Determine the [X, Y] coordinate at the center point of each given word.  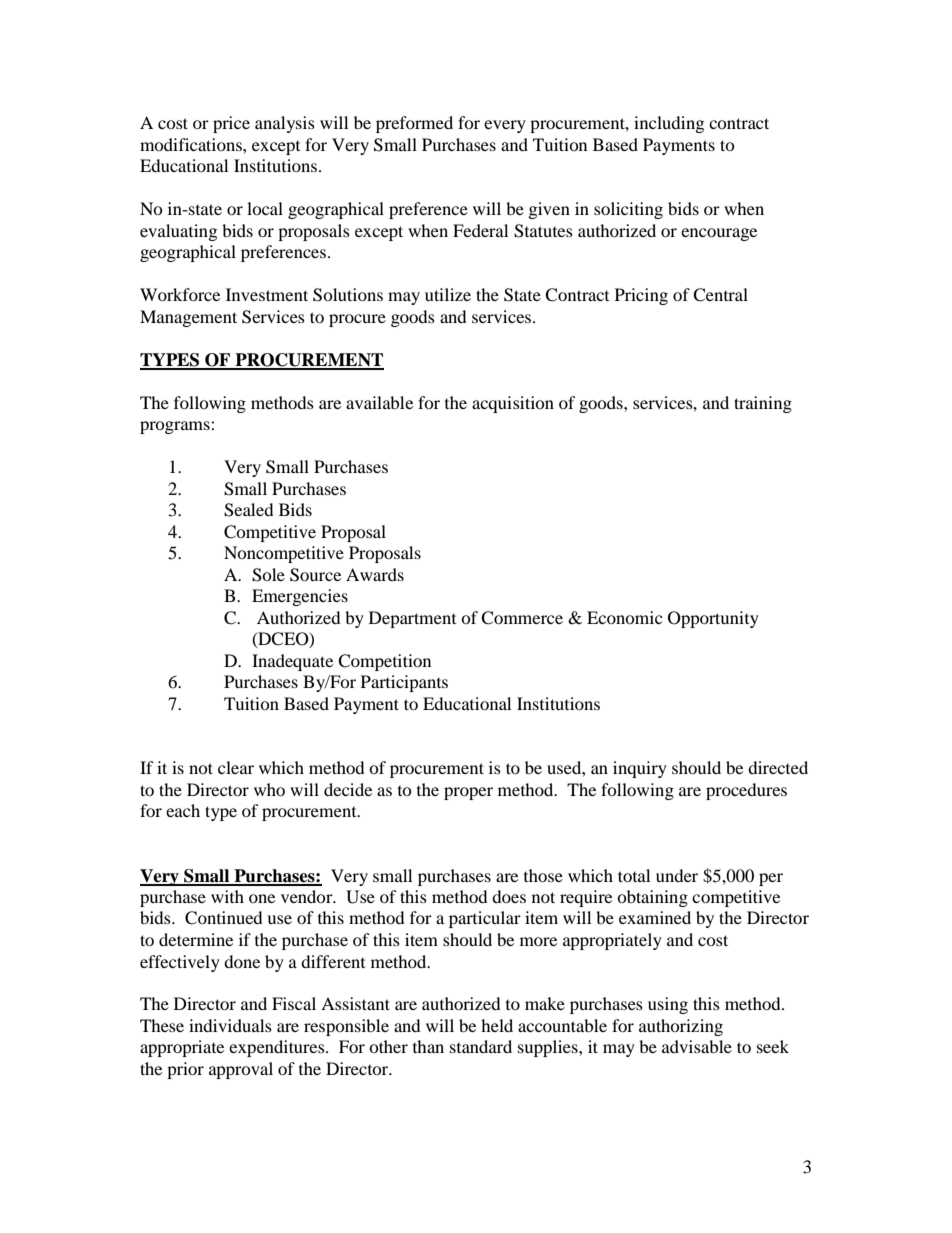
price [231, 124]
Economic [624, 617]
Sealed [249, 510]
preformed [414, 124]
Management [188, 318]
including [669, 124]
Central [720, 295]
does [509, 896]
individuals [230, 1025]
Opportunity [713, 619]
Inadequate [292, 662]
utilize [448, 294]
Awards [375, 574]
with [227, 896]
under [677, 875]
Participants [404, 683]
